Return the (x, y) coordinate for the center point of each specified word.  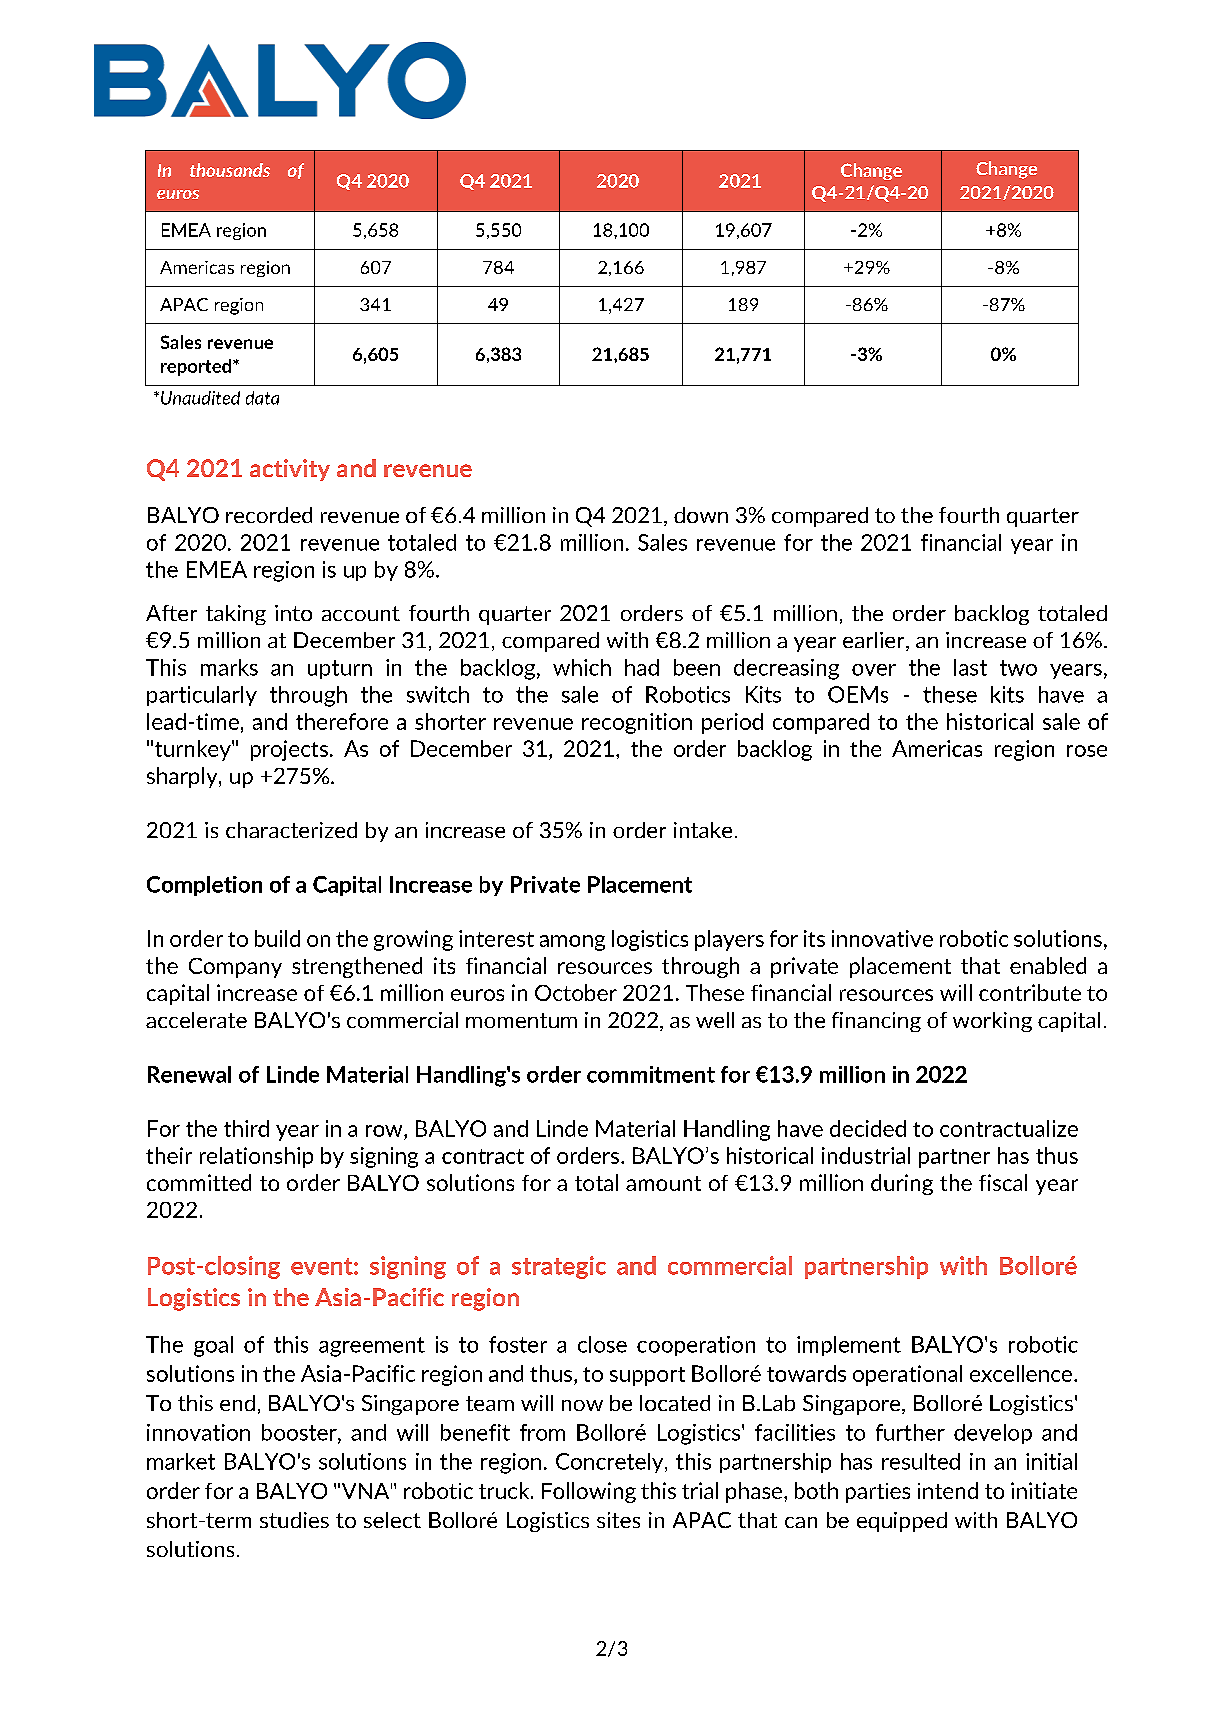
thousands (230, 170)
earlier (875, 641)
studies (294, 1520)
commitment (651, 1074)
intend (948, 1490)
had (642, 667)
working (992, 1022)
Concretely (611, 1463)
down (701, 515)
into (293, 613)
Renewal (189, 1074)
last (970, 667)
